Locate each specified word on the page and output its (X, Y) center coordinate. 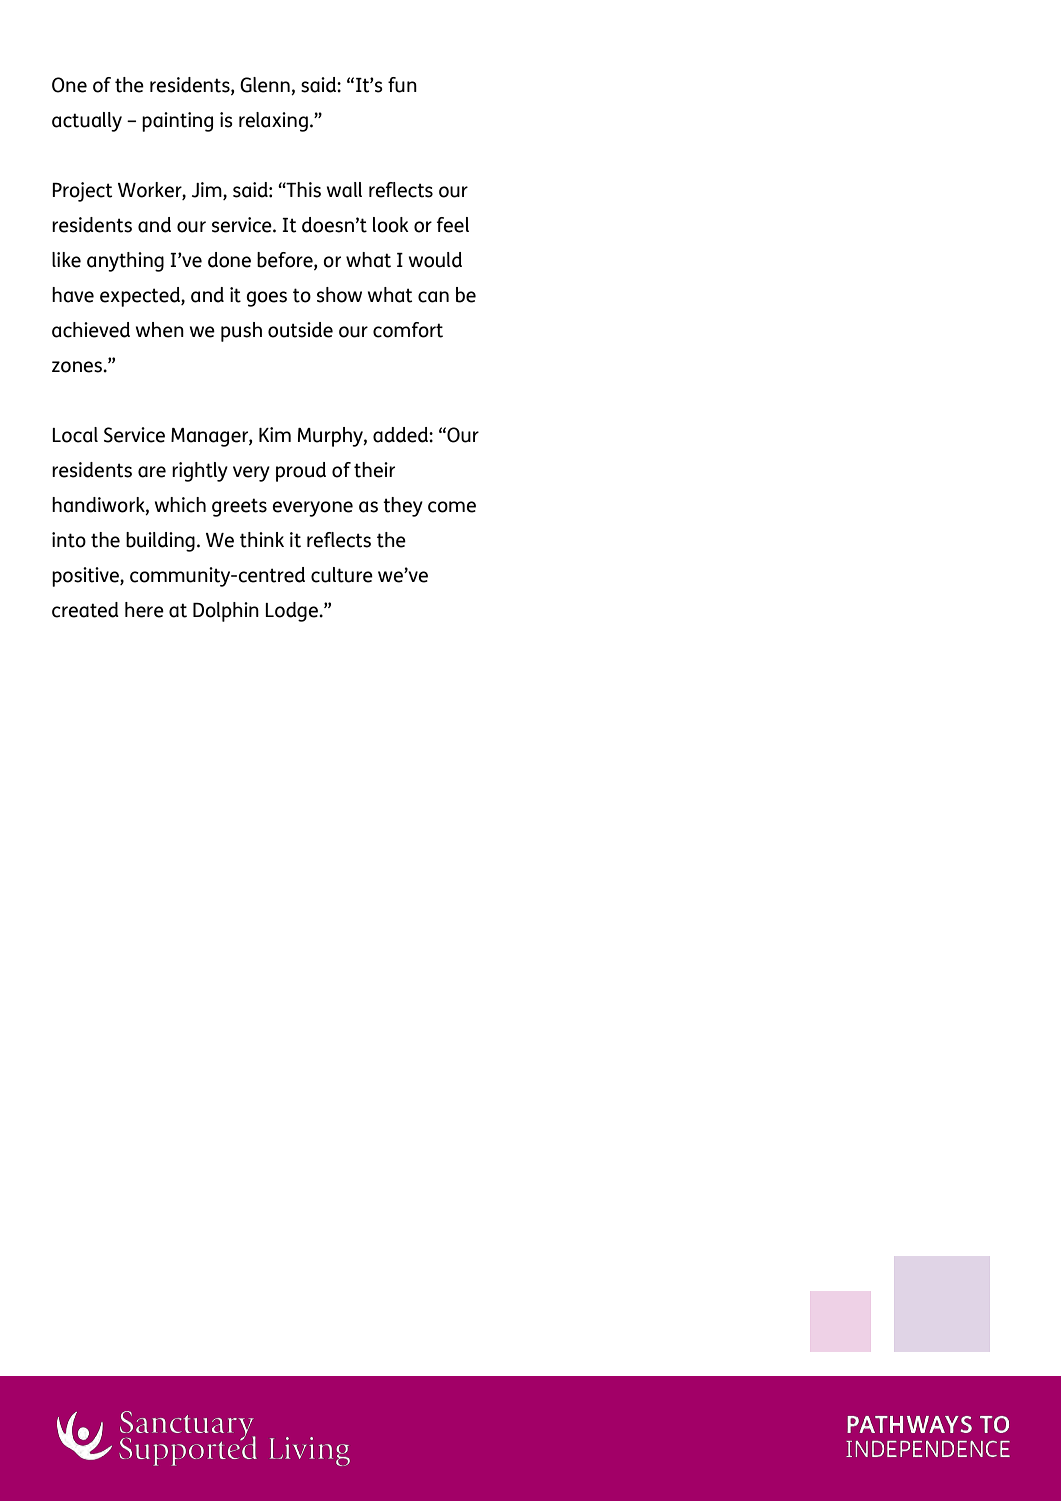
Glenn (265, 85)
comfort (408, 330)
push (241, 332)
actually (87, 122)
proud (301, 472)
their (374, 470)
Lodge (292, 612)
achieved (91, 330)
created (85, 610)
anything (125, 262)
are (152, 472)
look (391, 225)
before (286, 260)
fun (402, 85)
